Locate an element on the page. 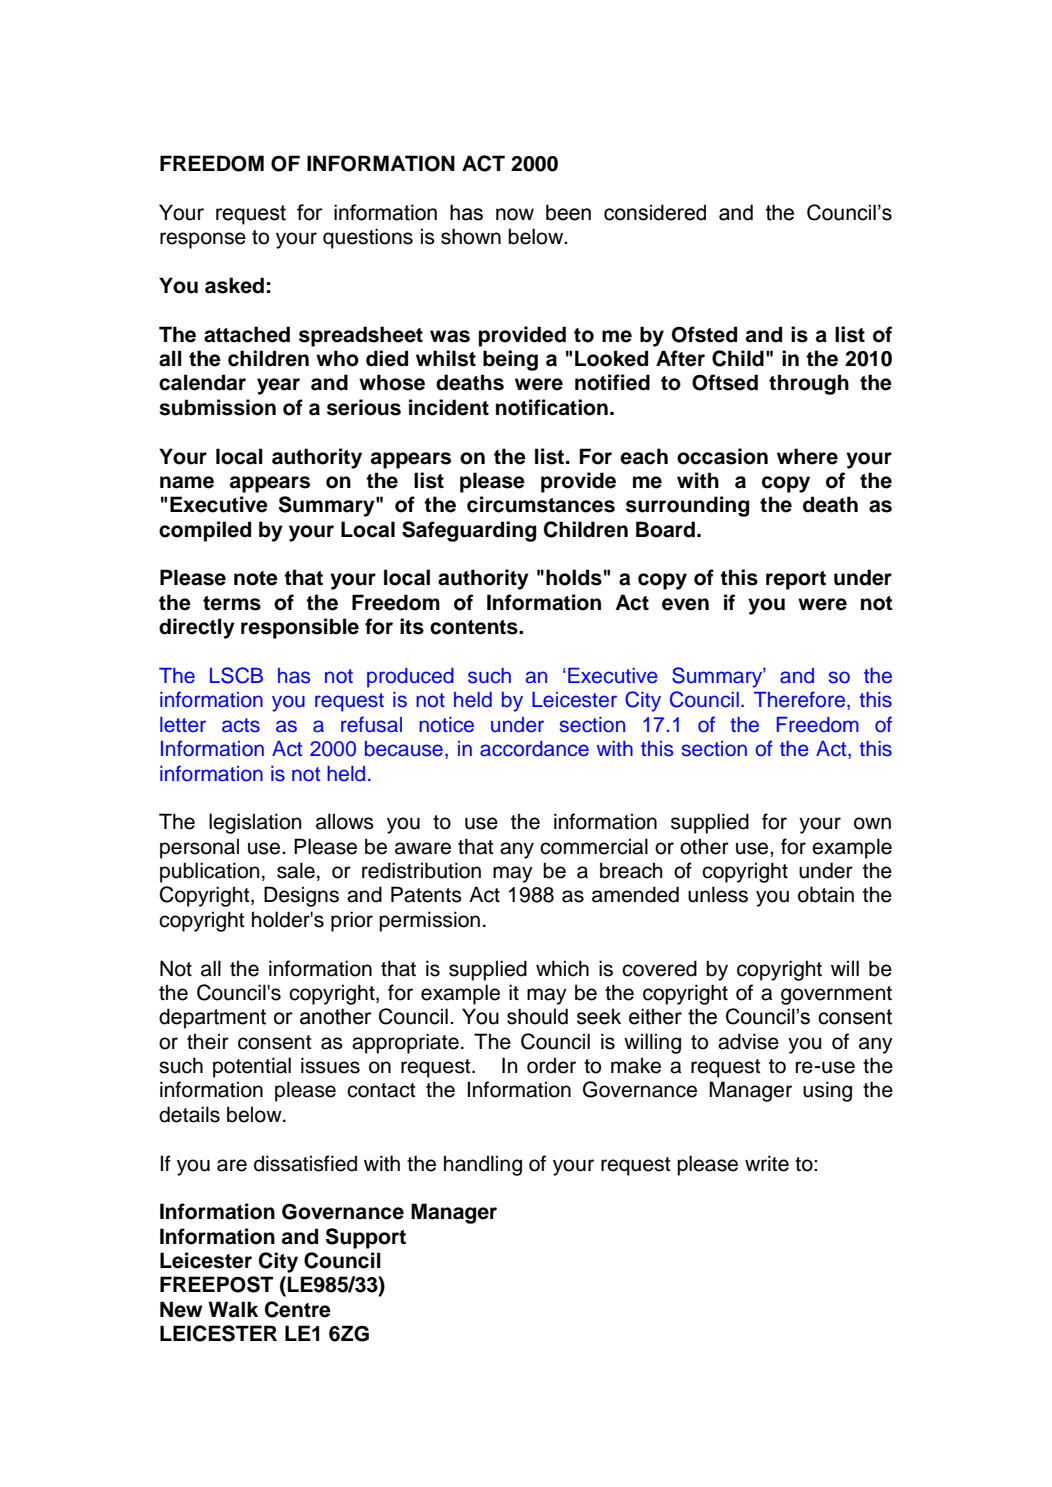 The height and width of the document is (1487, 1052). Walk is located at coordinates (233, 1309).
